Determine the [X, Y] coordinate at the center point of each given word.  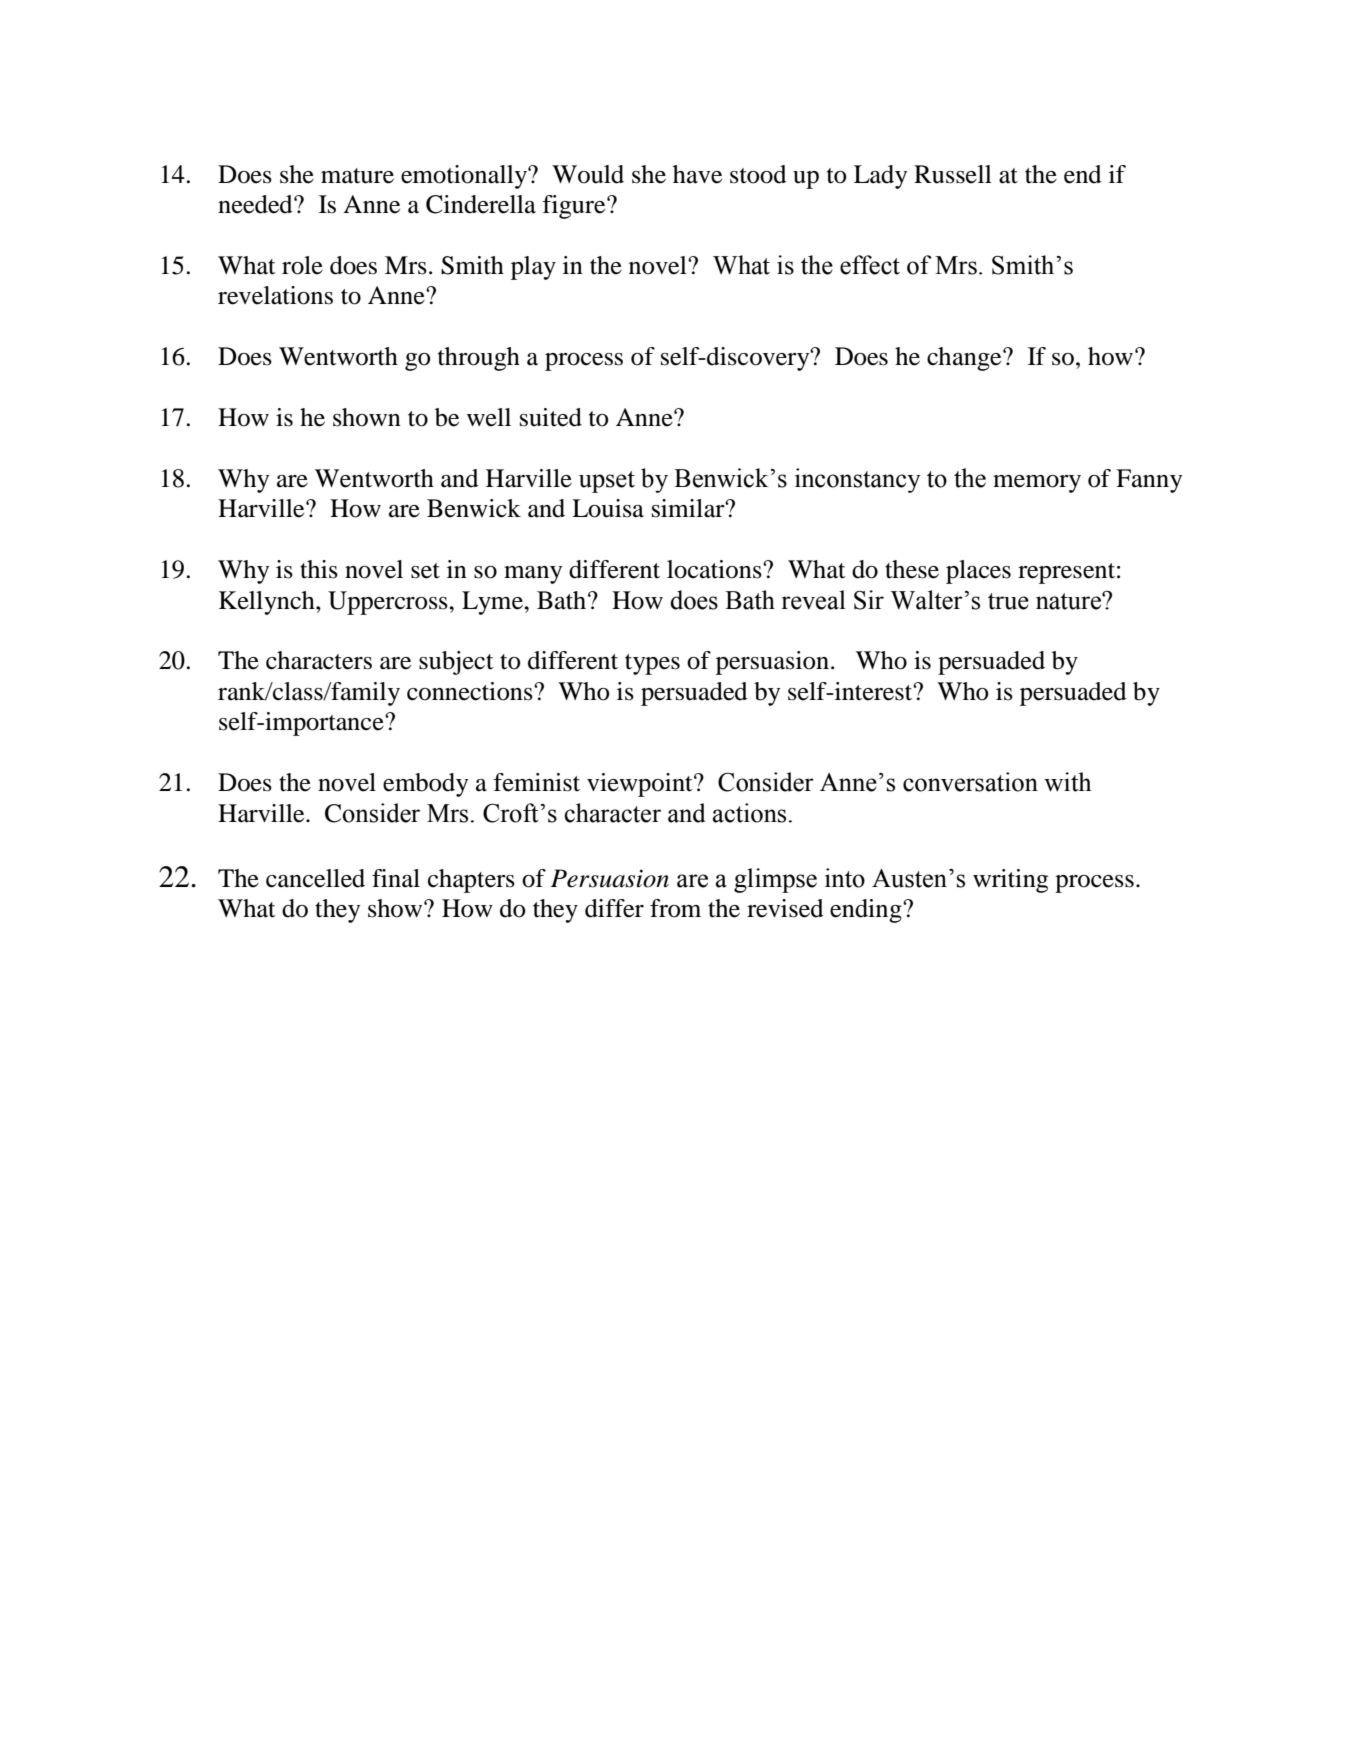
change [965, 359]
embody [425, 785]
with [1068, 782]
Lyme [493, 603]
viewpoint [641, 785]
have [697, 174]
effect [870, 265]
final [396, 878]
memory [1037, 484]
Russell [953, 174]
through [479, 359]
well [489, 417]
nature [1069, 601]
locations [715, 569]
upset [607, 482]
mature [357, 176]
